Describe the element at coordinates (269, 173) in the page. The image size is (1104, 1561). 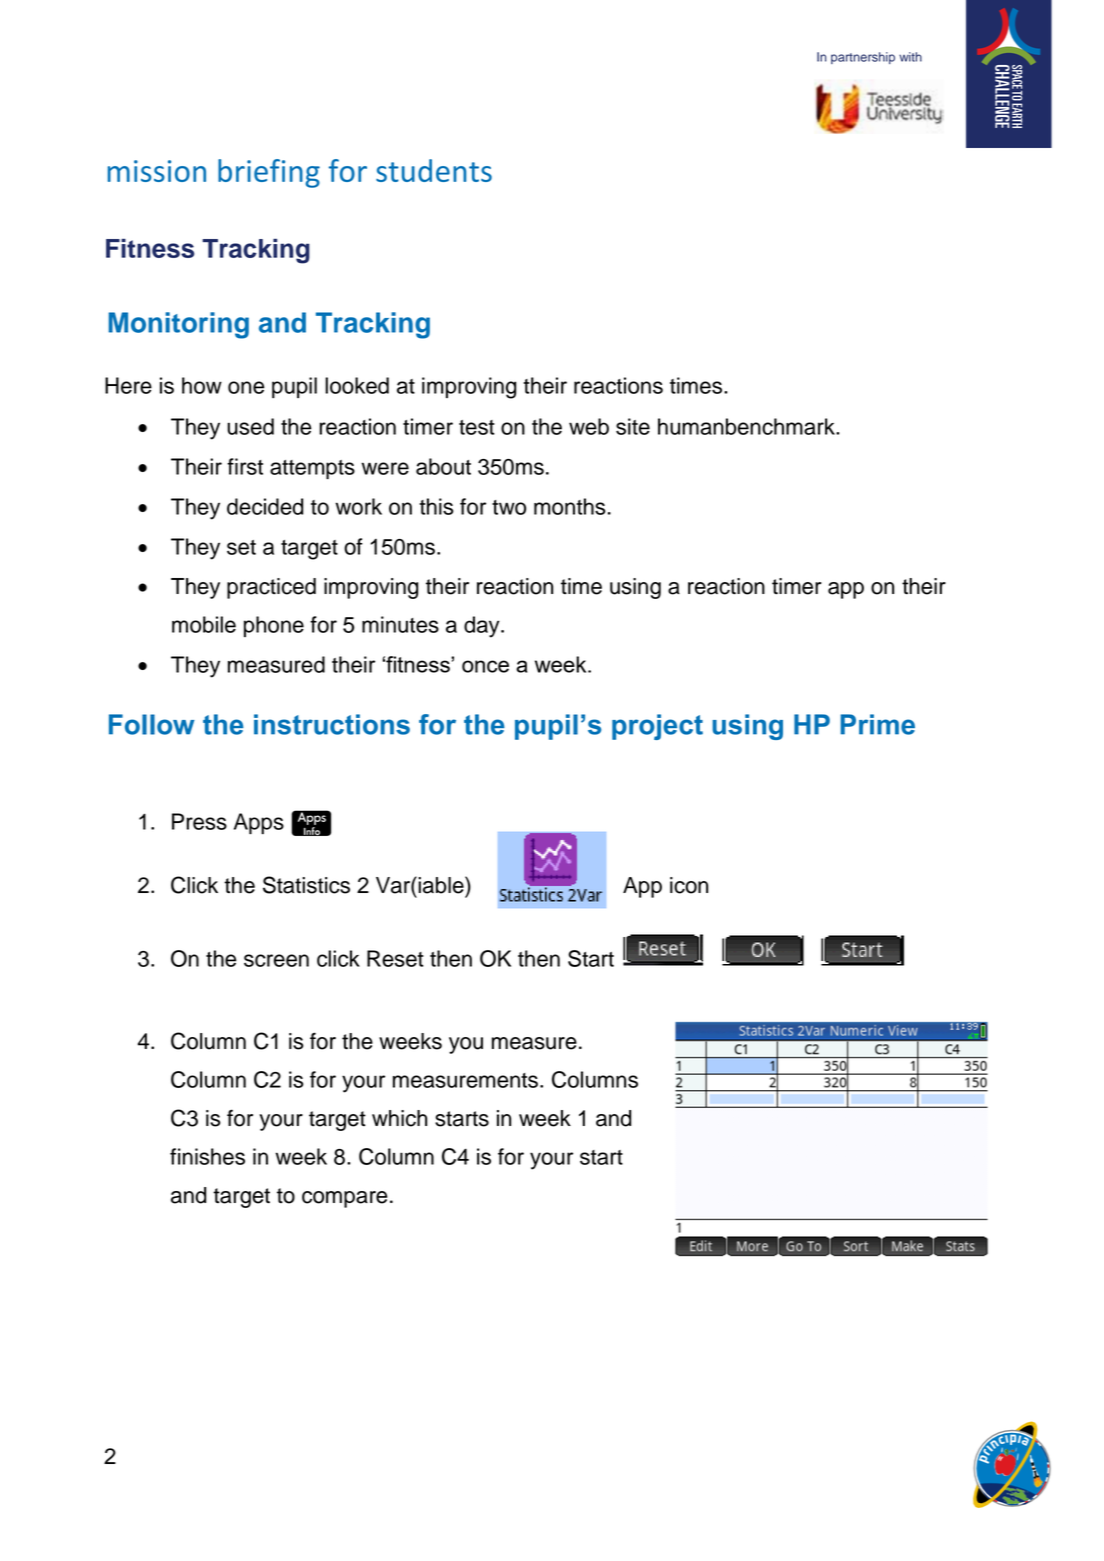
I see `briefing` at that location.
